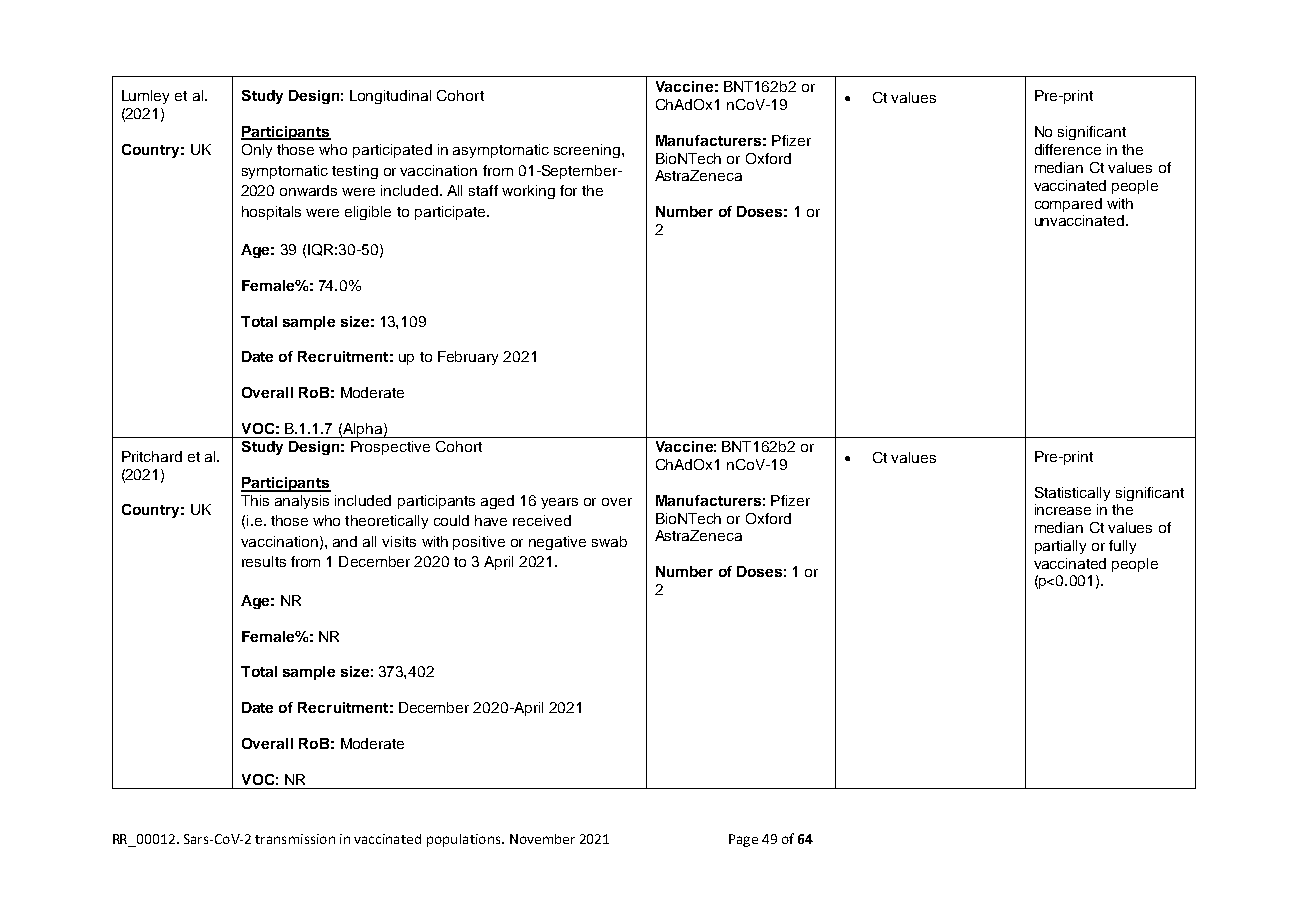 This screenshot has width=1307, height=924. What do you see at coordinates (390, 448) in the screenshot?
I see `Prospective` at bounding box center [390, 448].
